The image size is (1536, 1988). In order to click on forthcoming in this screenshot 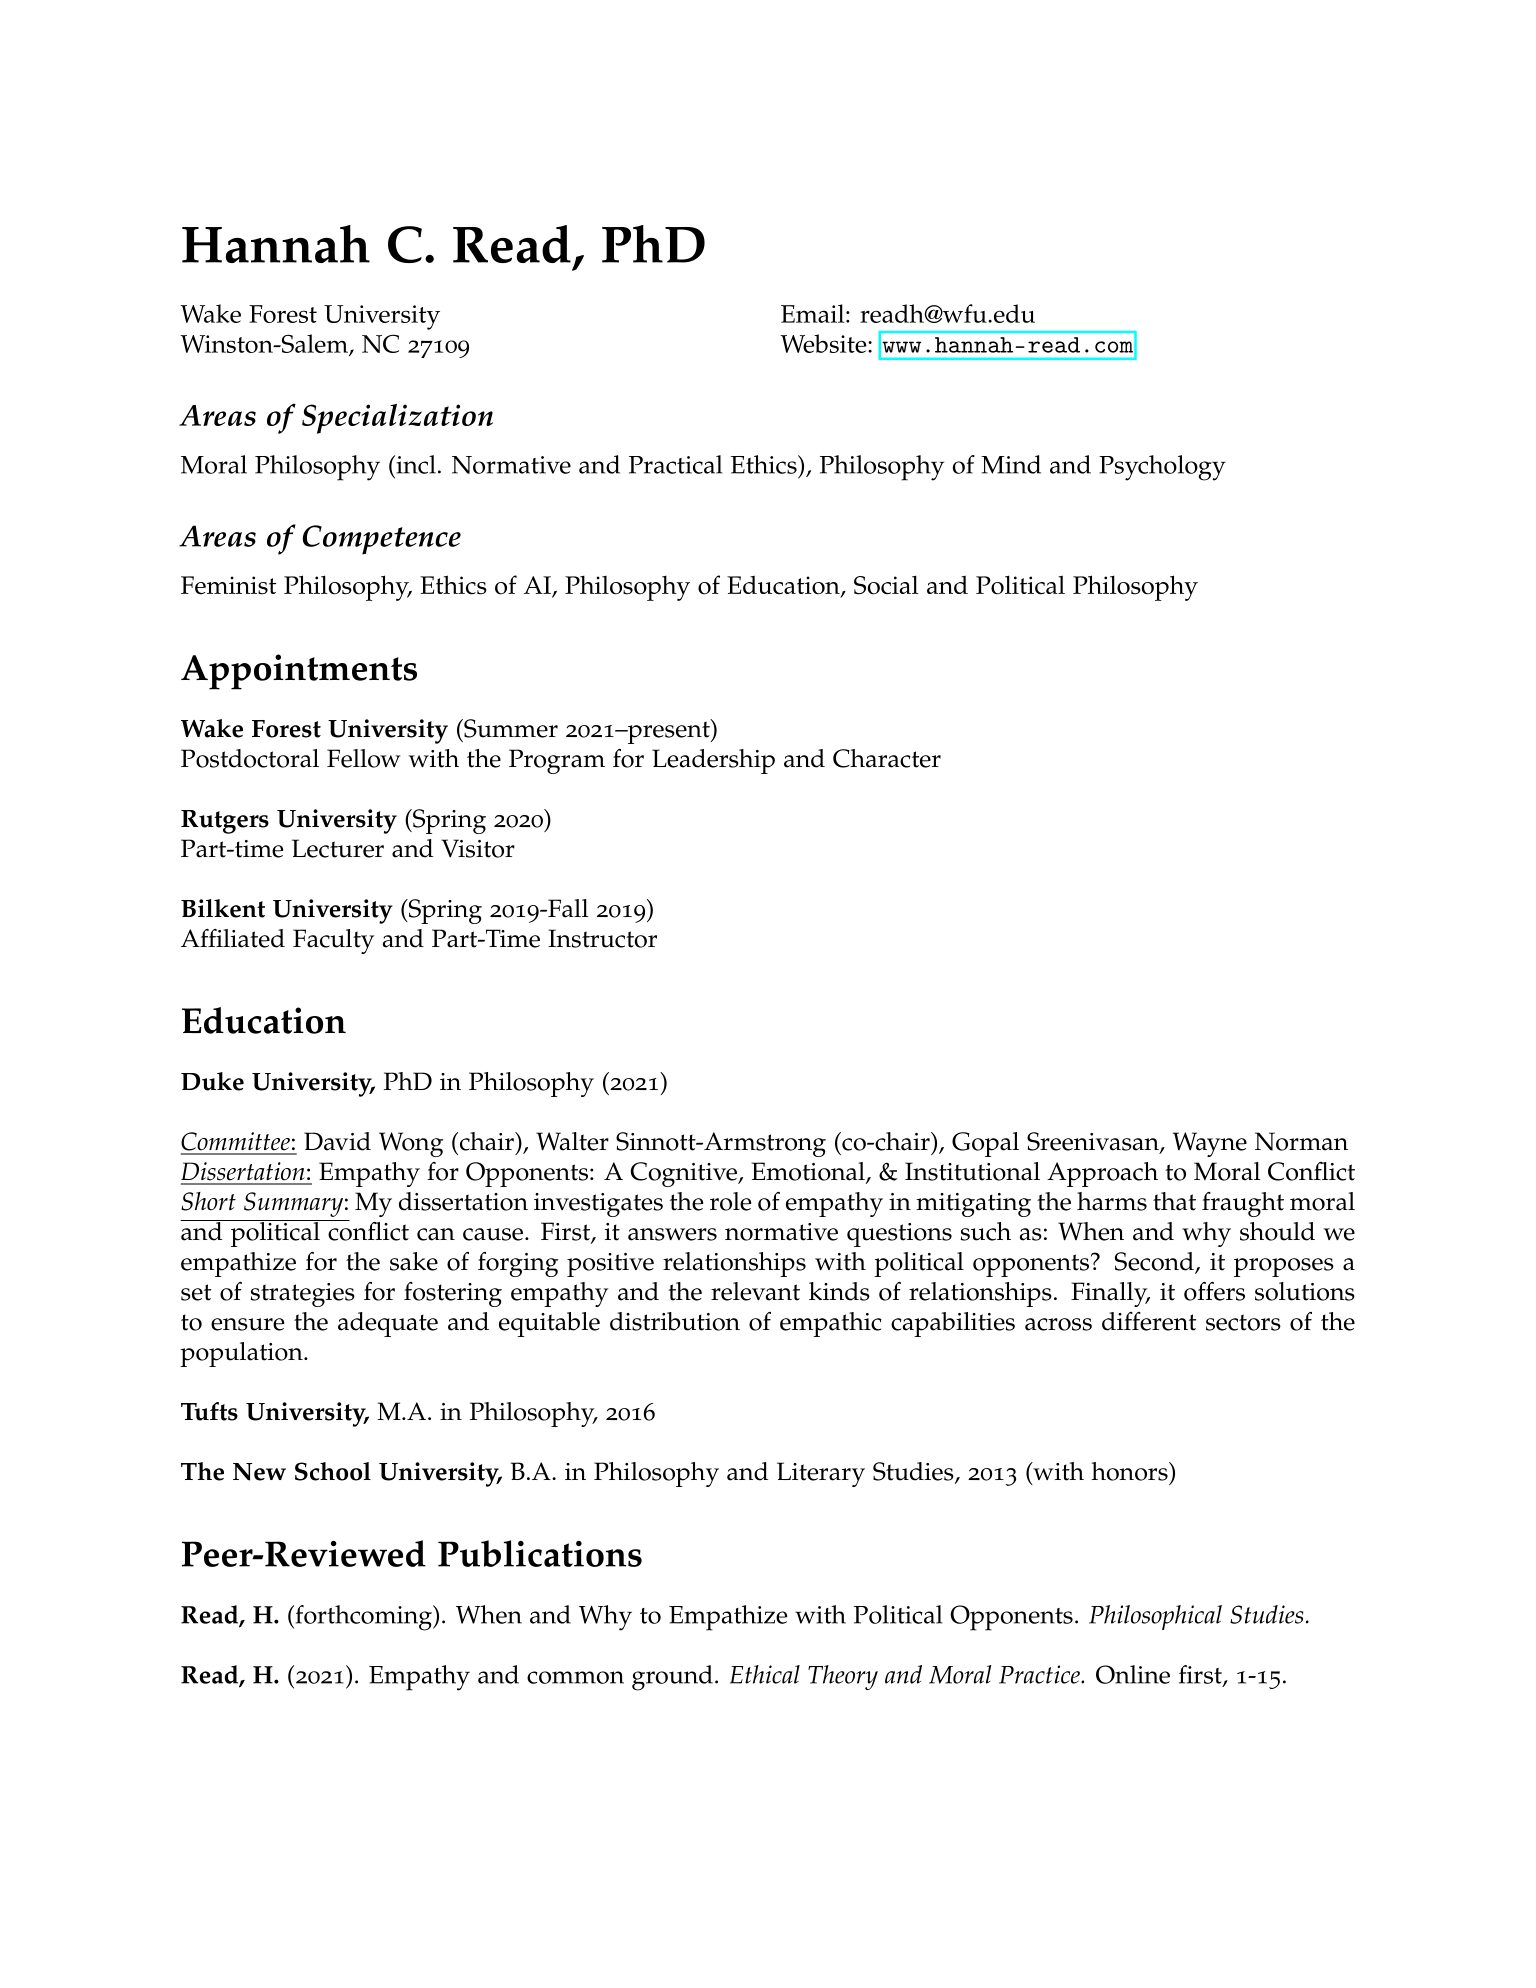, I will do `click(364, 1618)`.
